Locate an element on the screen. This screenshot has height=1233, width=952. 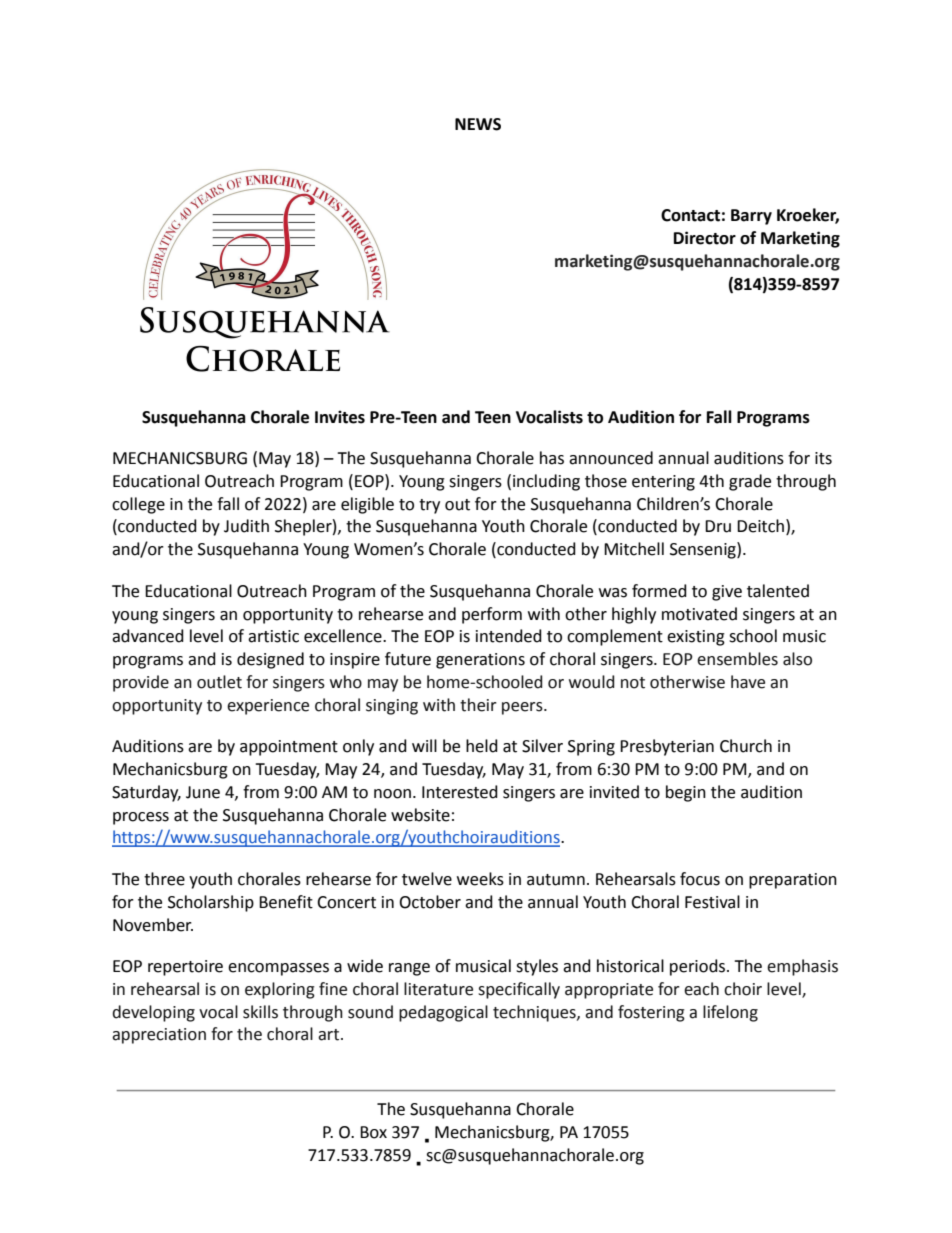
Box is located at coordinates (373, 1132).
